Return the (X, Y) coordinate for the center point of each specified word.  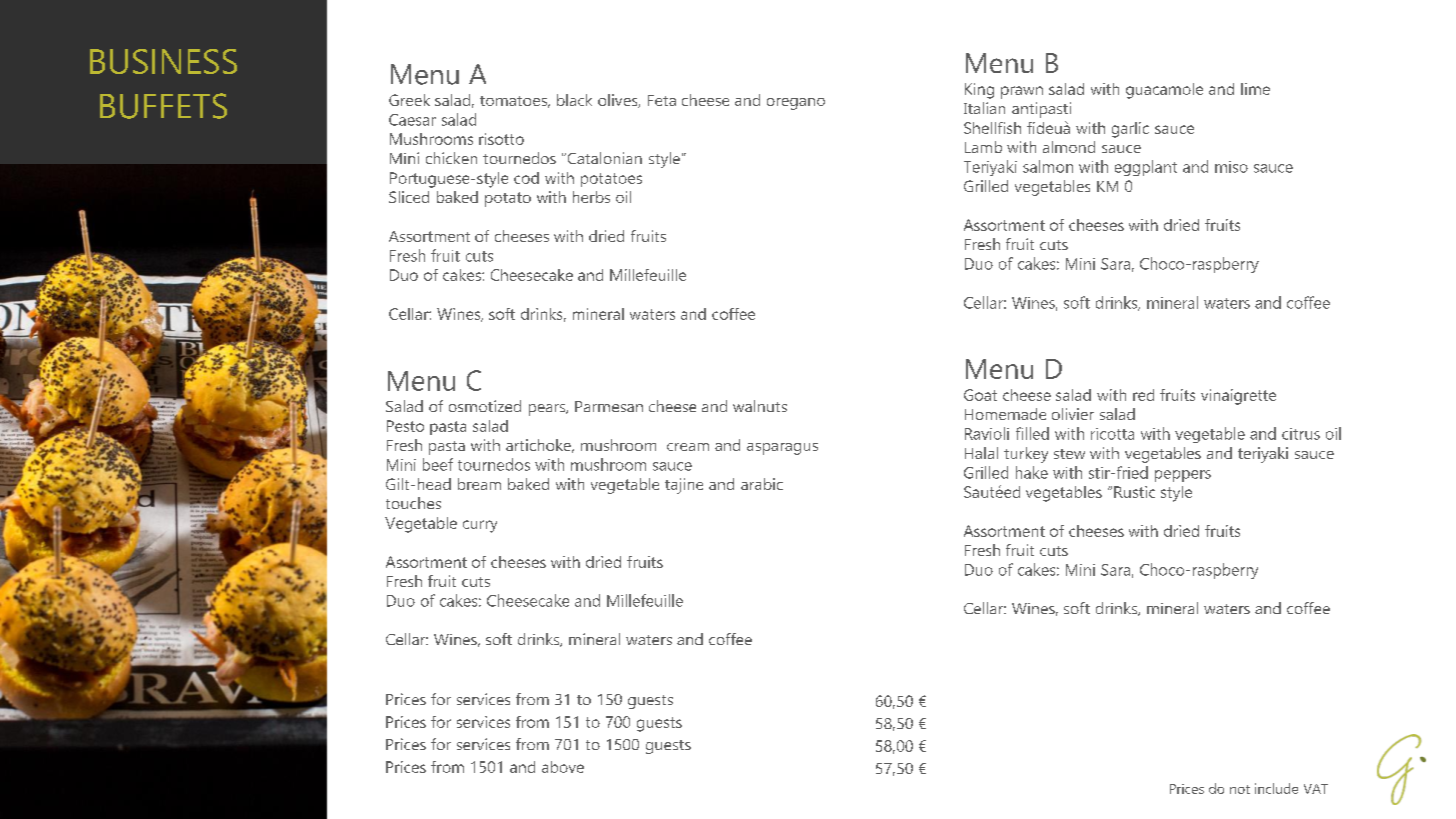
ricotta (1112, 434)
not (1240, 789)
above (563, 767)
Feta (662, 100)
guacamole (1164, 91)
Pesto (405, 426)
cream (688, 447)
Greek (409, 100)
